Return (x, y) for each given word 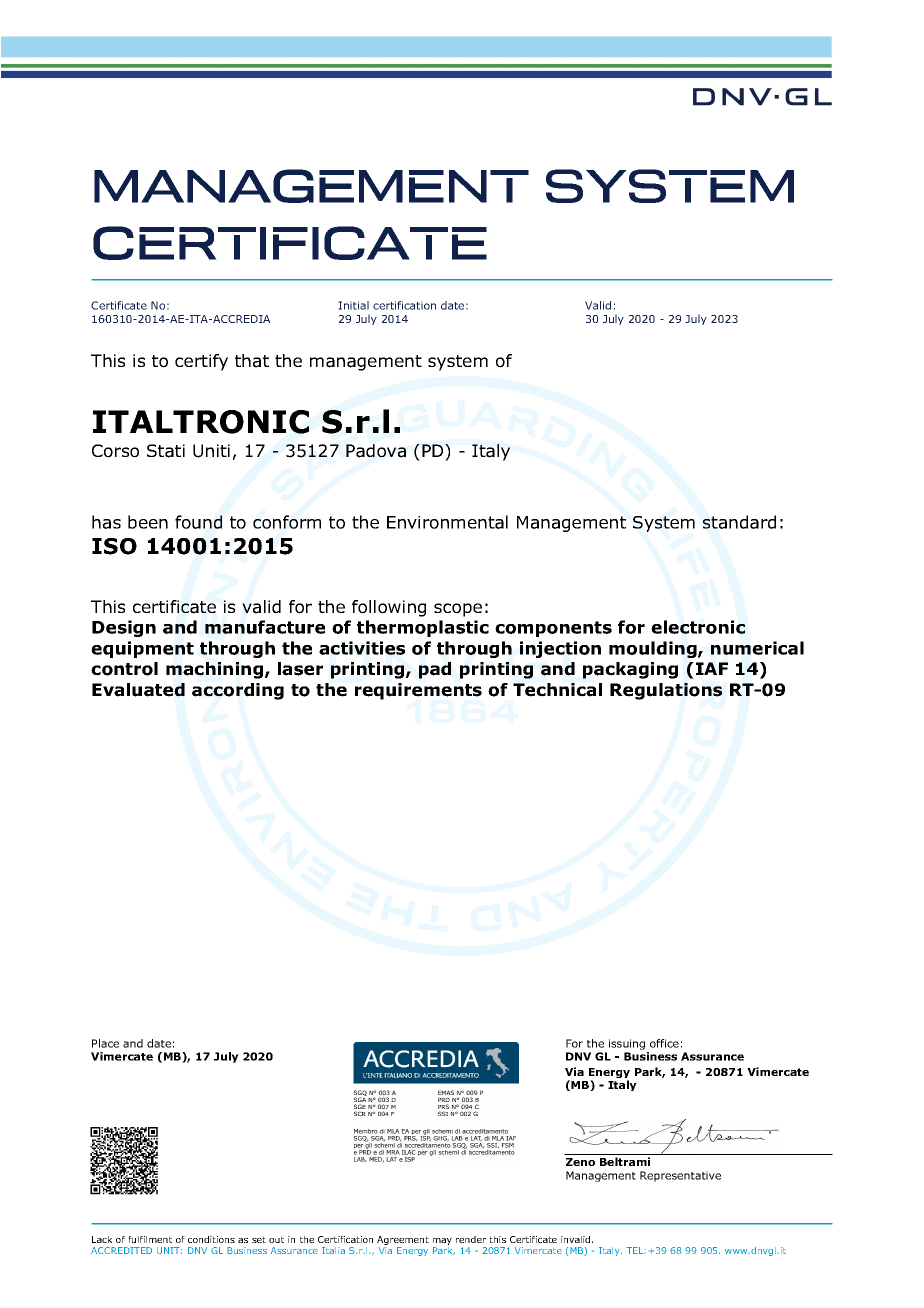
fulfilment (150, 1239)
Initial (353, 305)
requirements (418, 691)
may (442, 1241)
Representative (680, 1176)
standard (739, 522)
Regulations (666, 691)
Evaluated (138, 690)
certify (201, 362)
